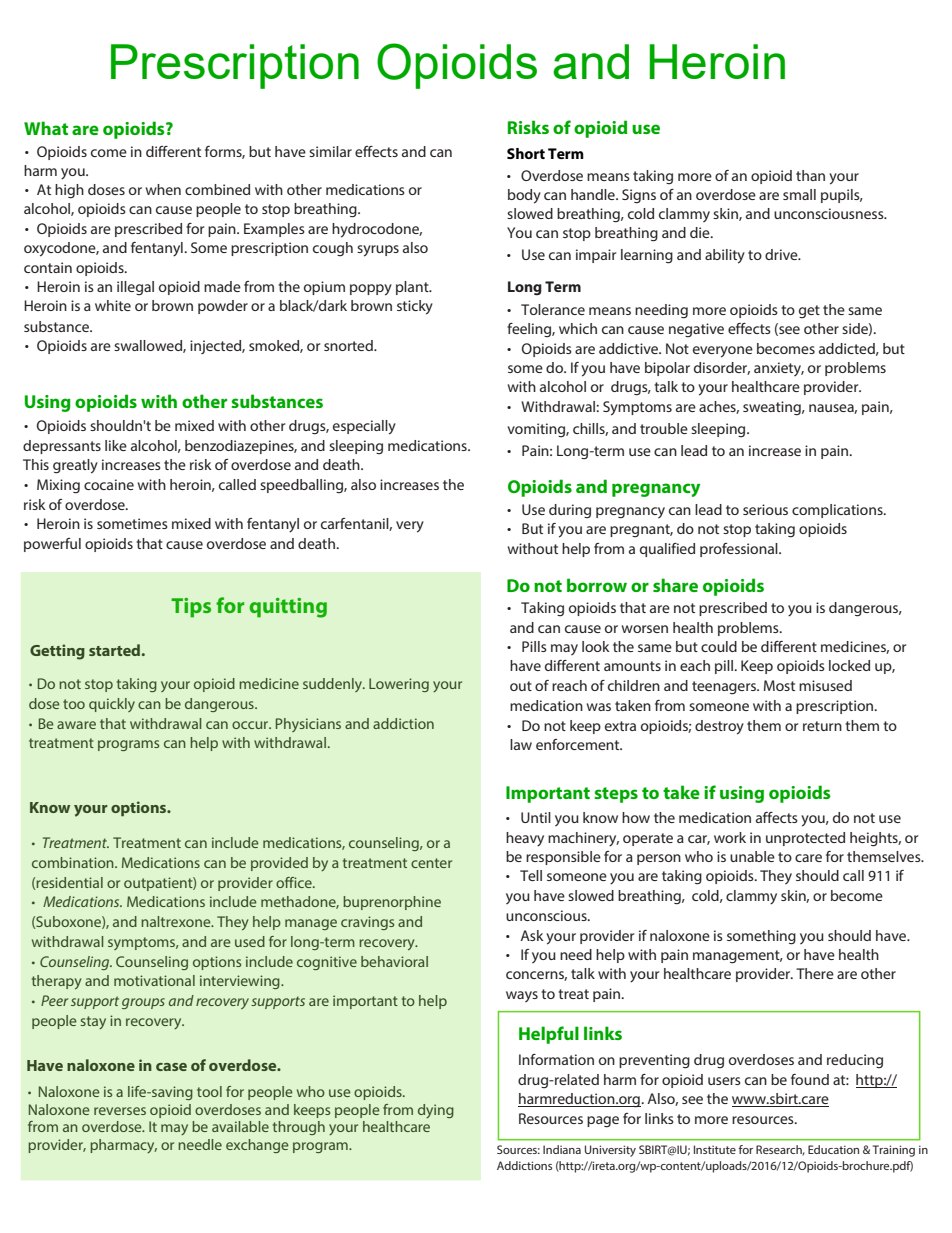  Describe the element at coordinates (163, 189) in the document. I see `when` at that location.
